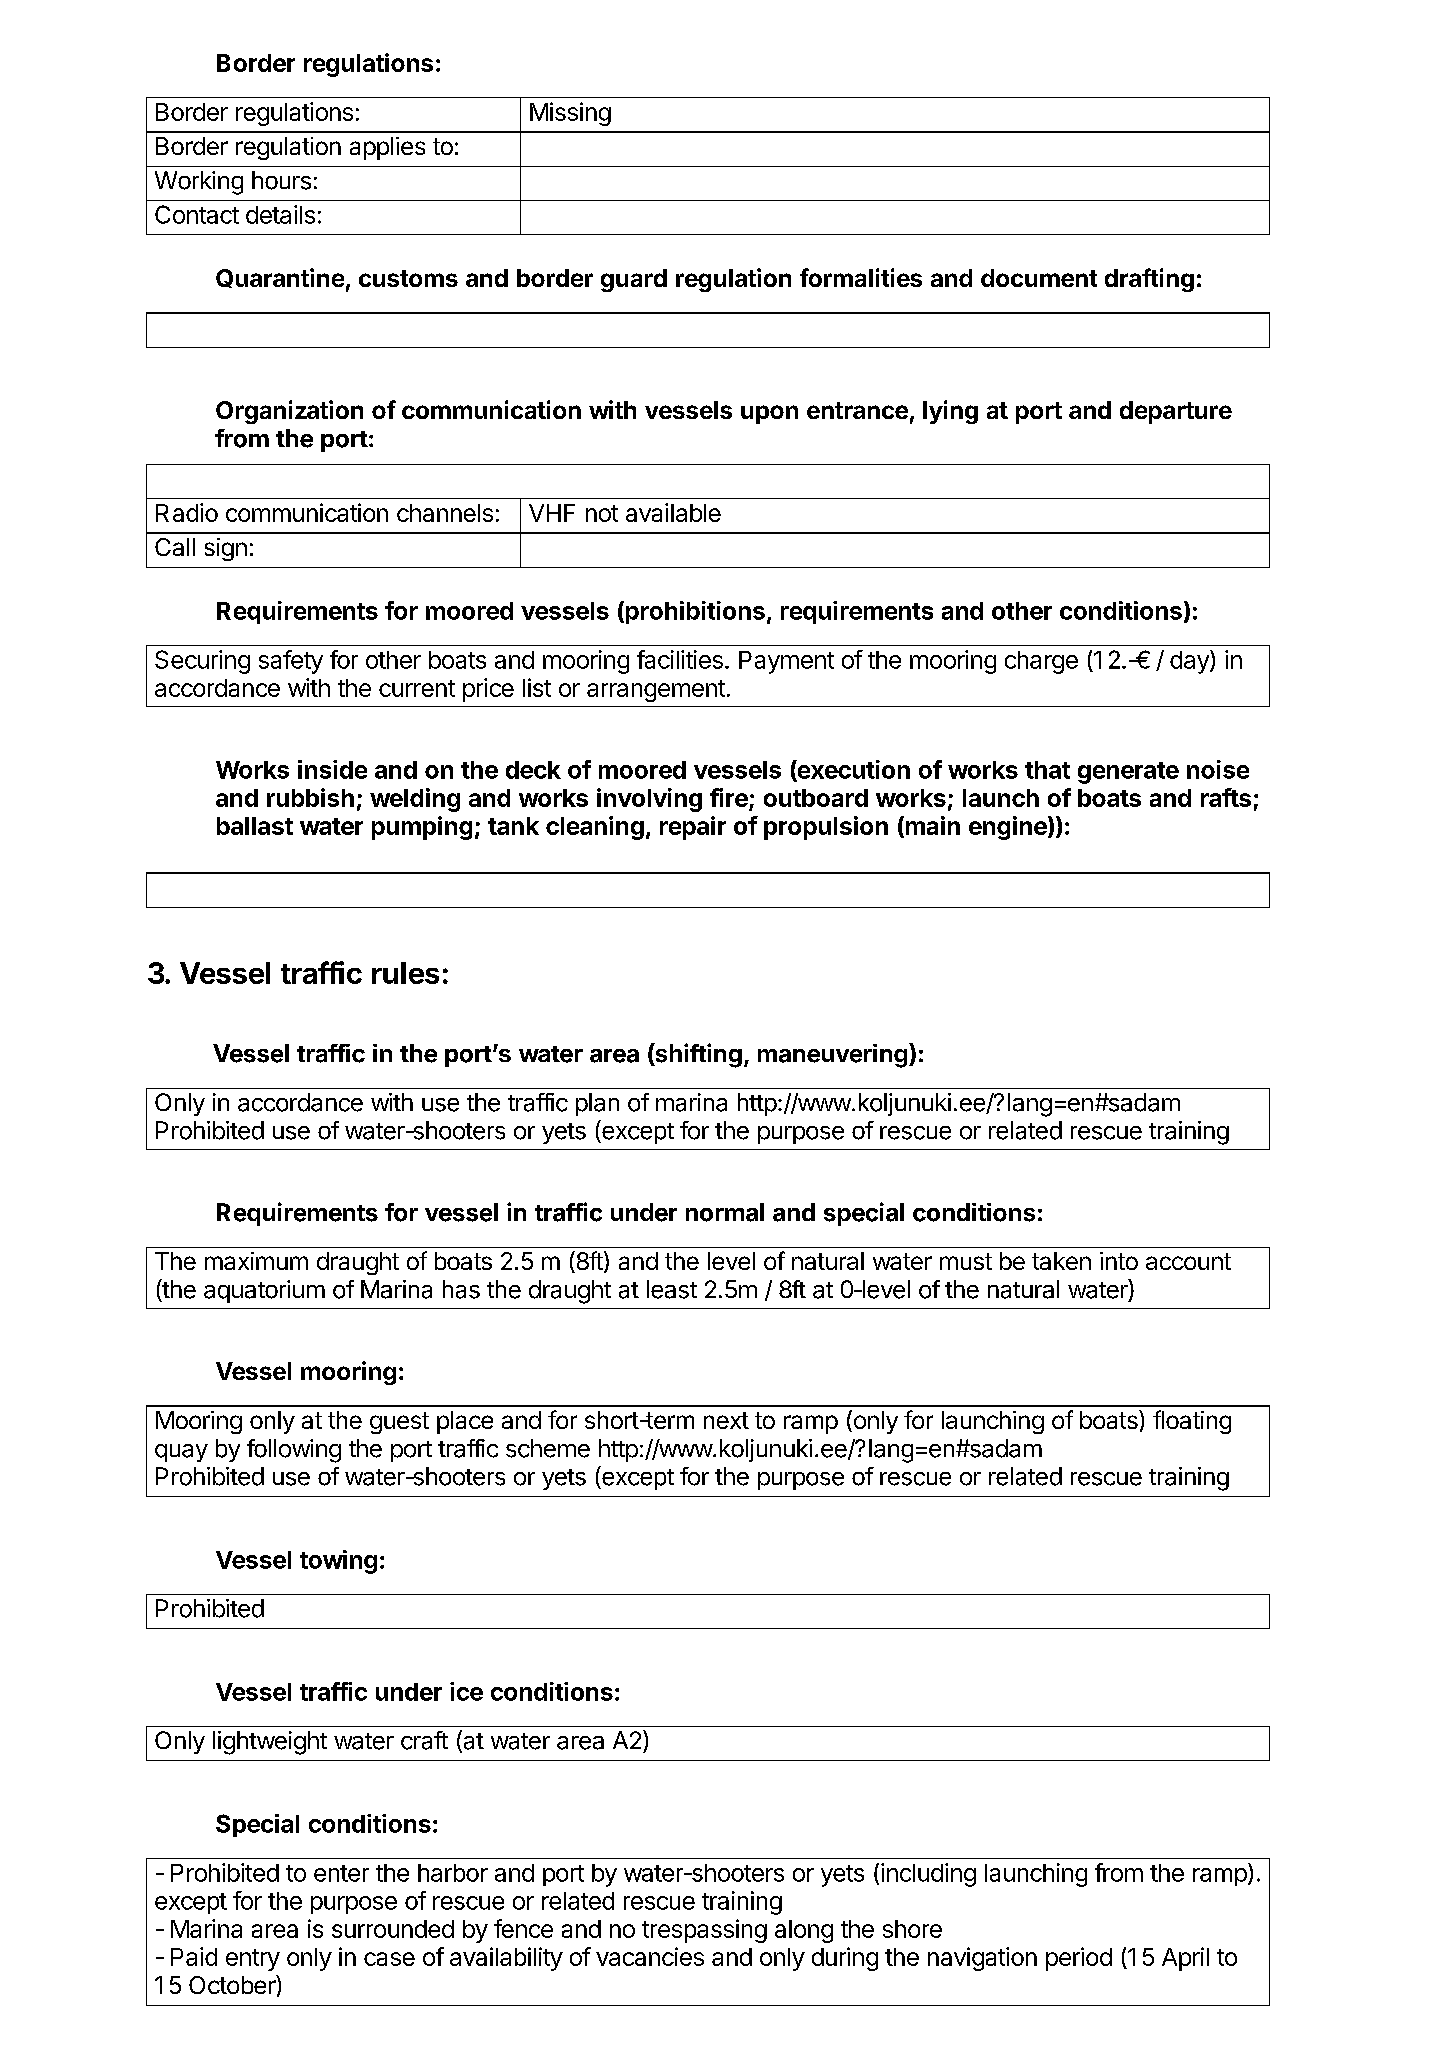 The image size is (1455, 2059). Describe the element at coordinates (338, 1562) in the image. I see `towing` at that location.
